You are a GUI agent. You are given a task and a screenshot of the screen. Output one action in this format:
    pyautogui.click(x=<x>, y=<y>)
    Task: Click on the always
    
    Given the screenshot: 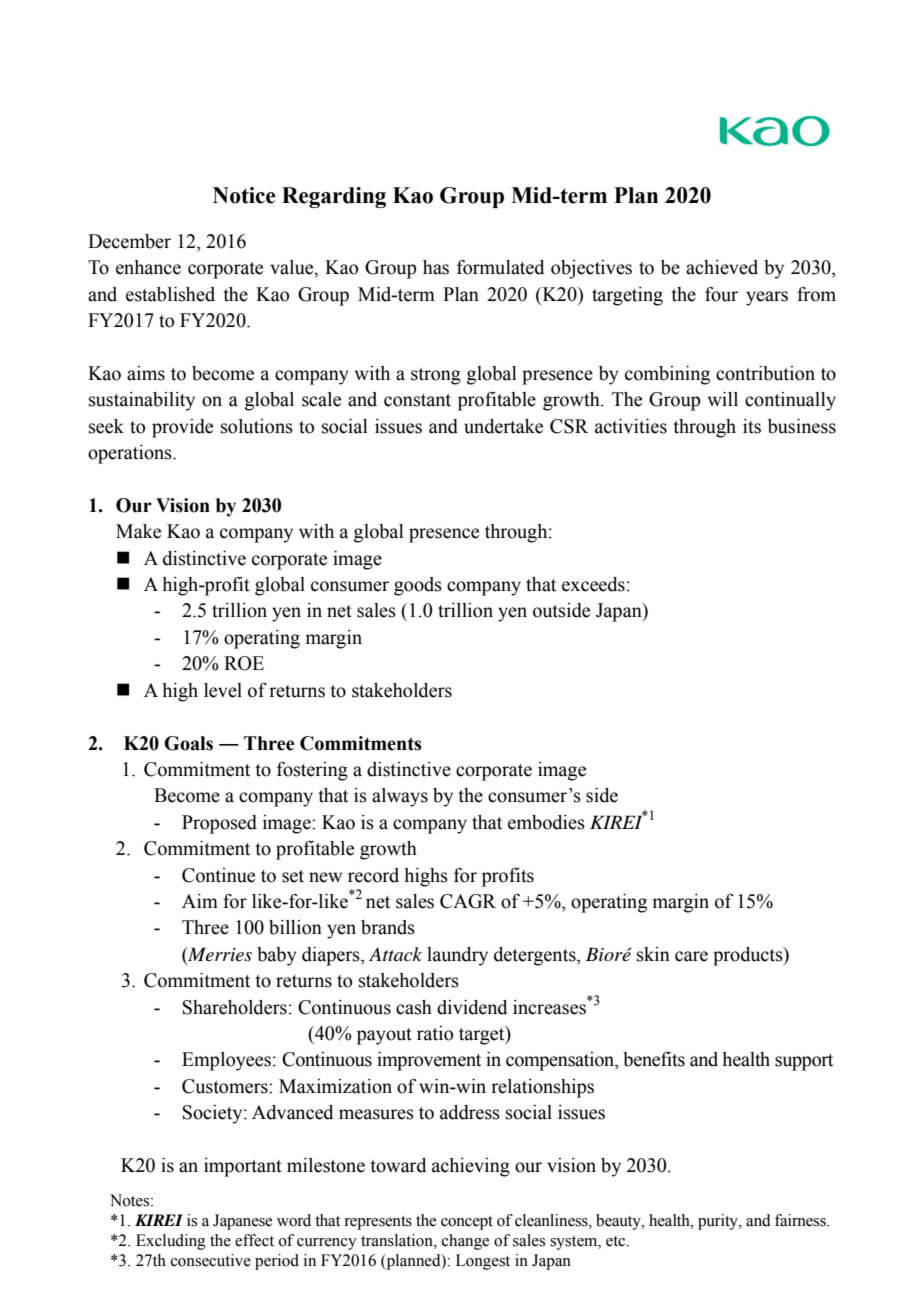 What is the action you would take?
    pyautogui.click(x=400, y=797)
